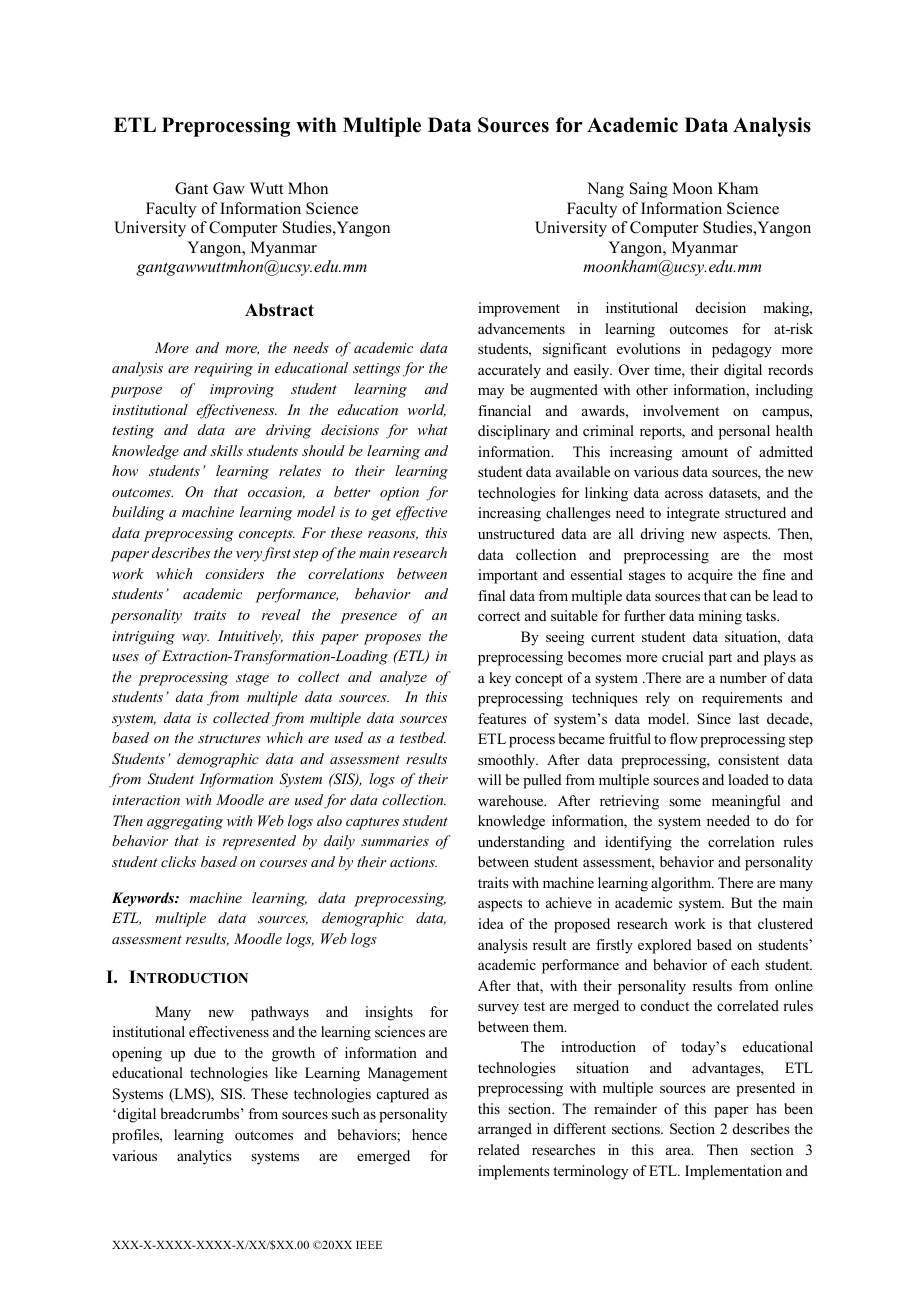 The image size is (924, 1308). I want to click on implements, so click(514, 1172).
